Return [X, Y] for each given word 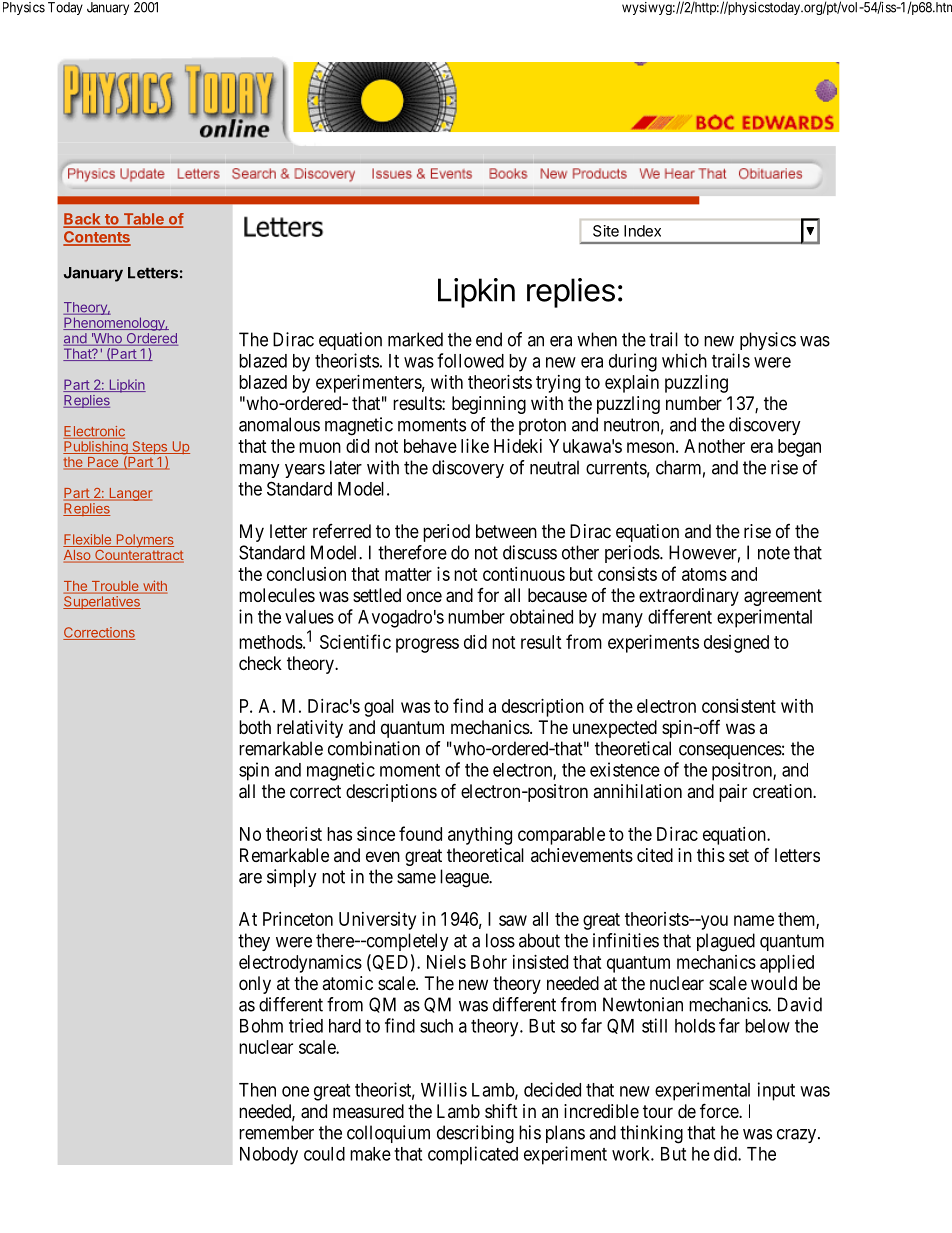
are [250, 878]
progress [427, 645]
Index [642, 231]
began [799, 448]
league [465, 878]
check [260, 663]
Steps [150, 449]
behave [430, 446]
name [754, 920]
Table [143, 220]
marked [415, 339]
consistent [739, 706]
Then [257, 1090]
